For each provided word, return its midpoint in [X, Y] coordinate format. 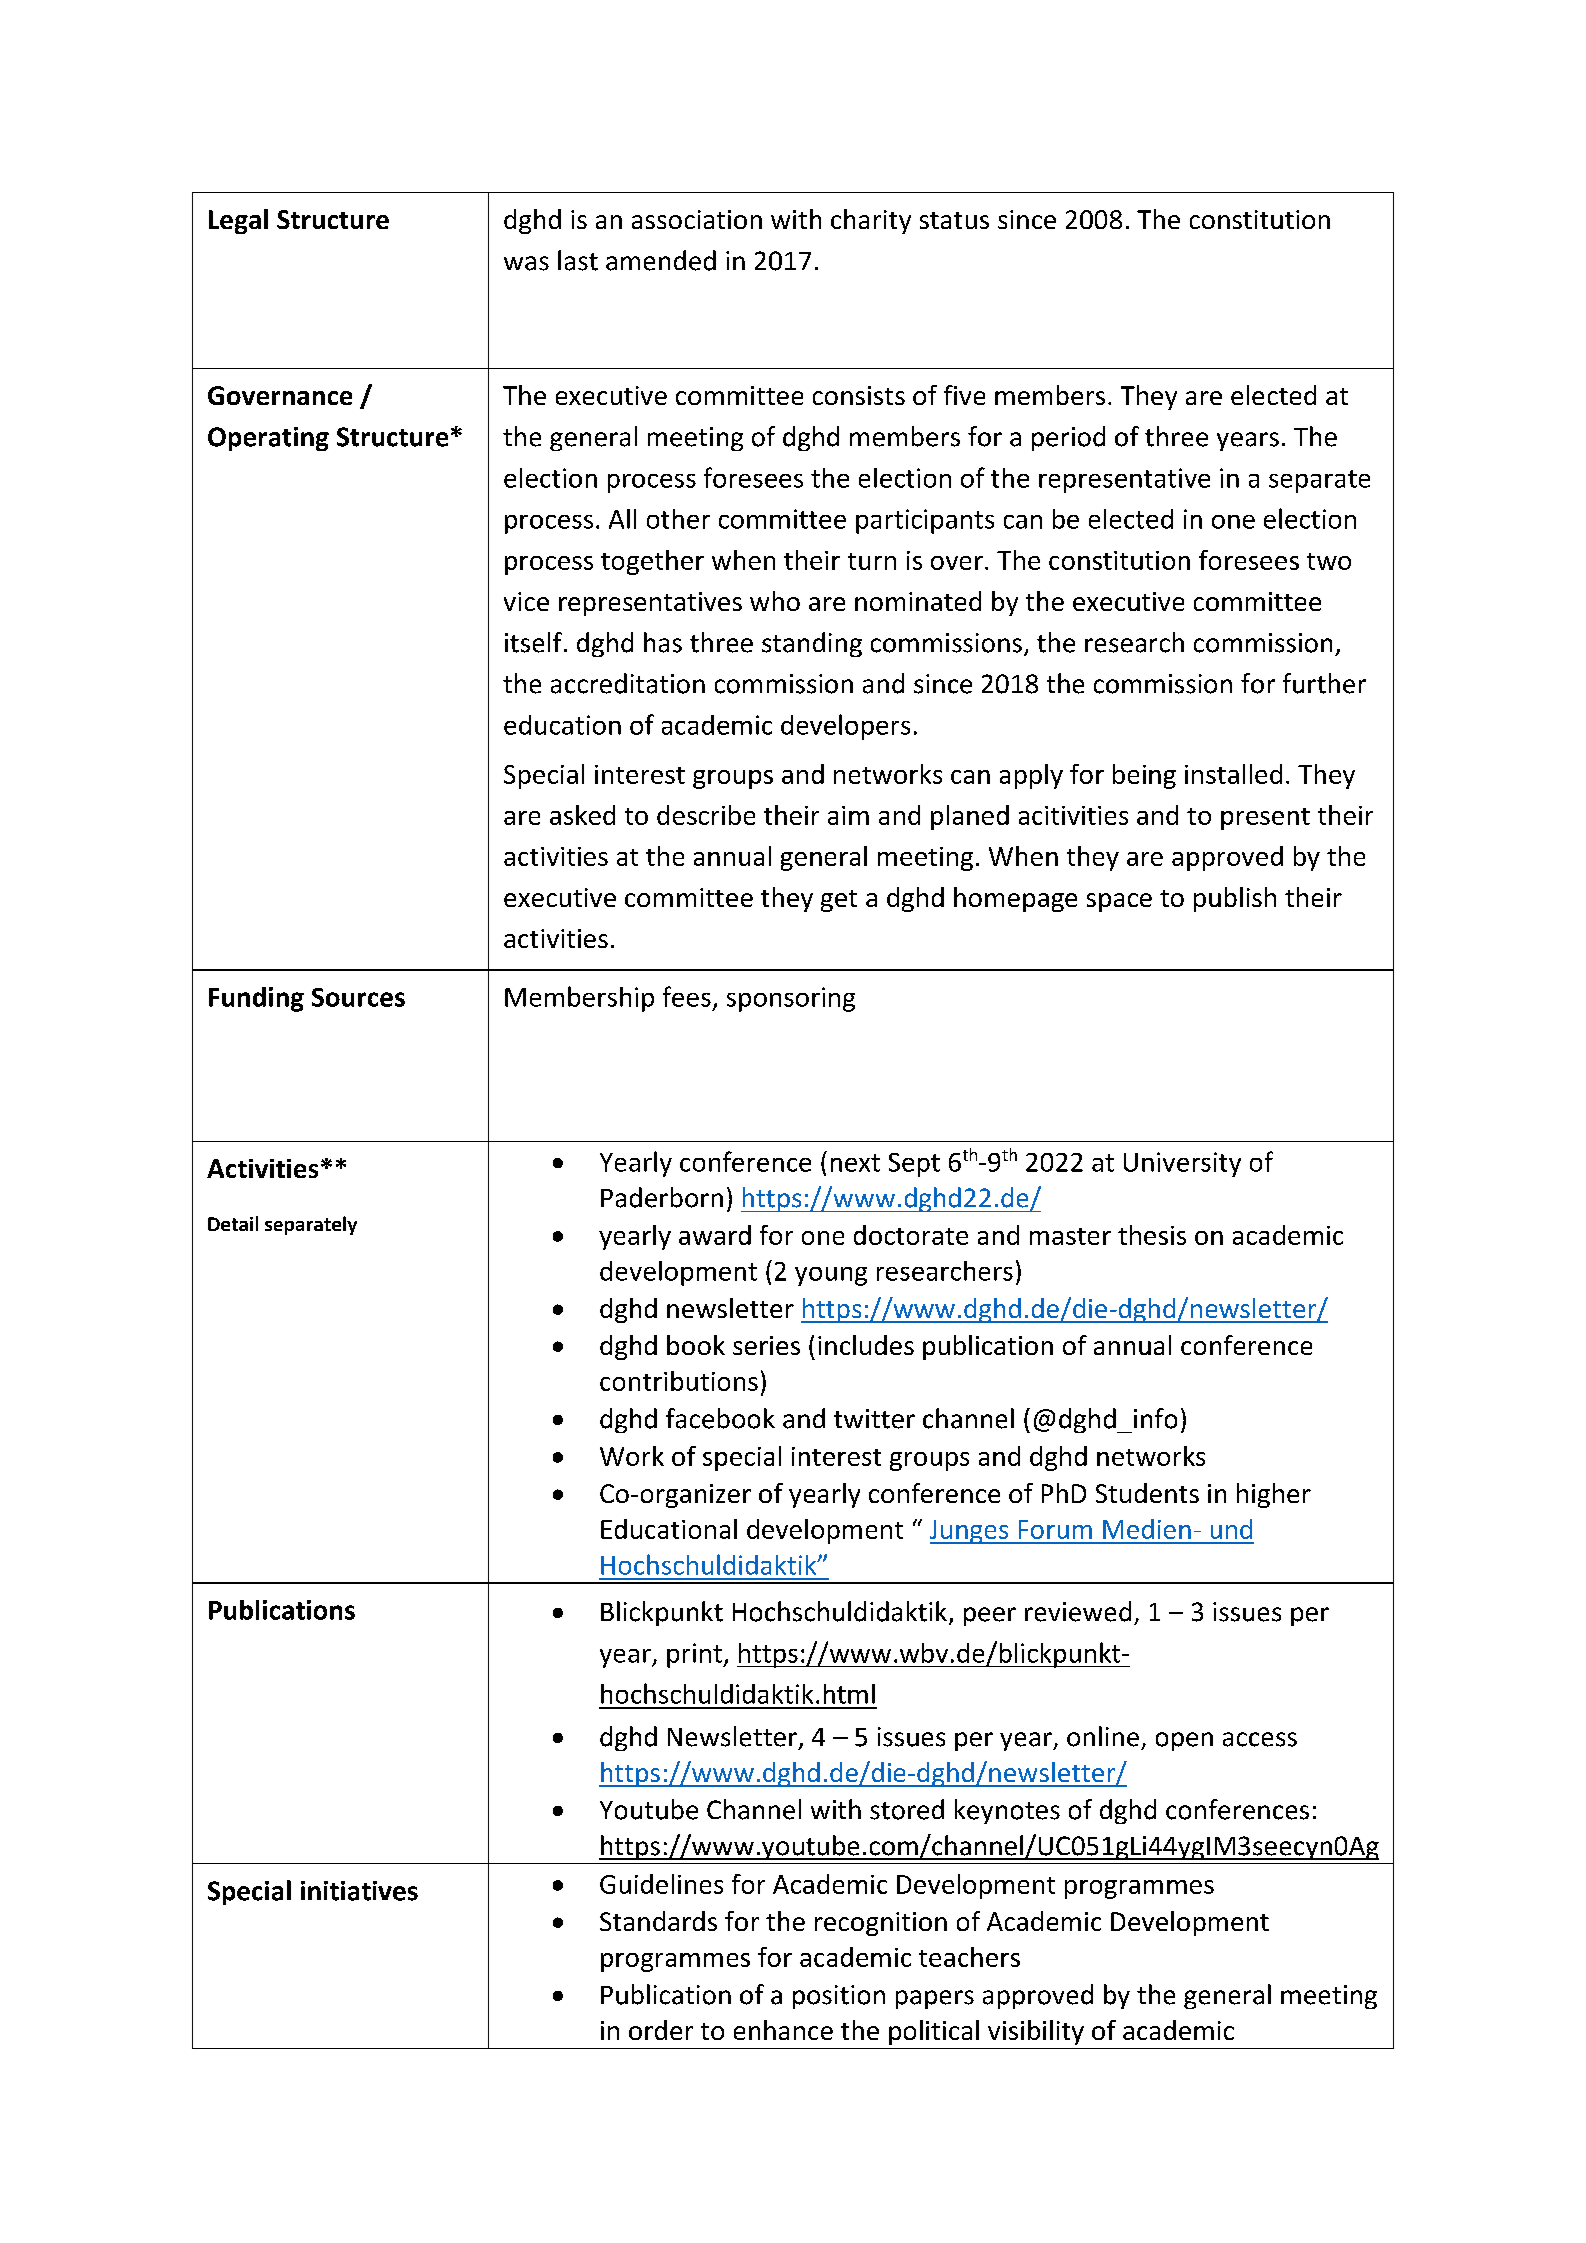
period [1068, 438]
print [695, 1655]
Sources [358, 997]
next [855, 1163]
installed [1233, 774]
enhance [783, 2030]
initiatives [359, 1891]
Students [1147, 1493]
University [1182, 1164]
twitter [874, 1419]
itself [533, 642]
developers [845, 727]
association [697, 219]
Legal [238, 221]
